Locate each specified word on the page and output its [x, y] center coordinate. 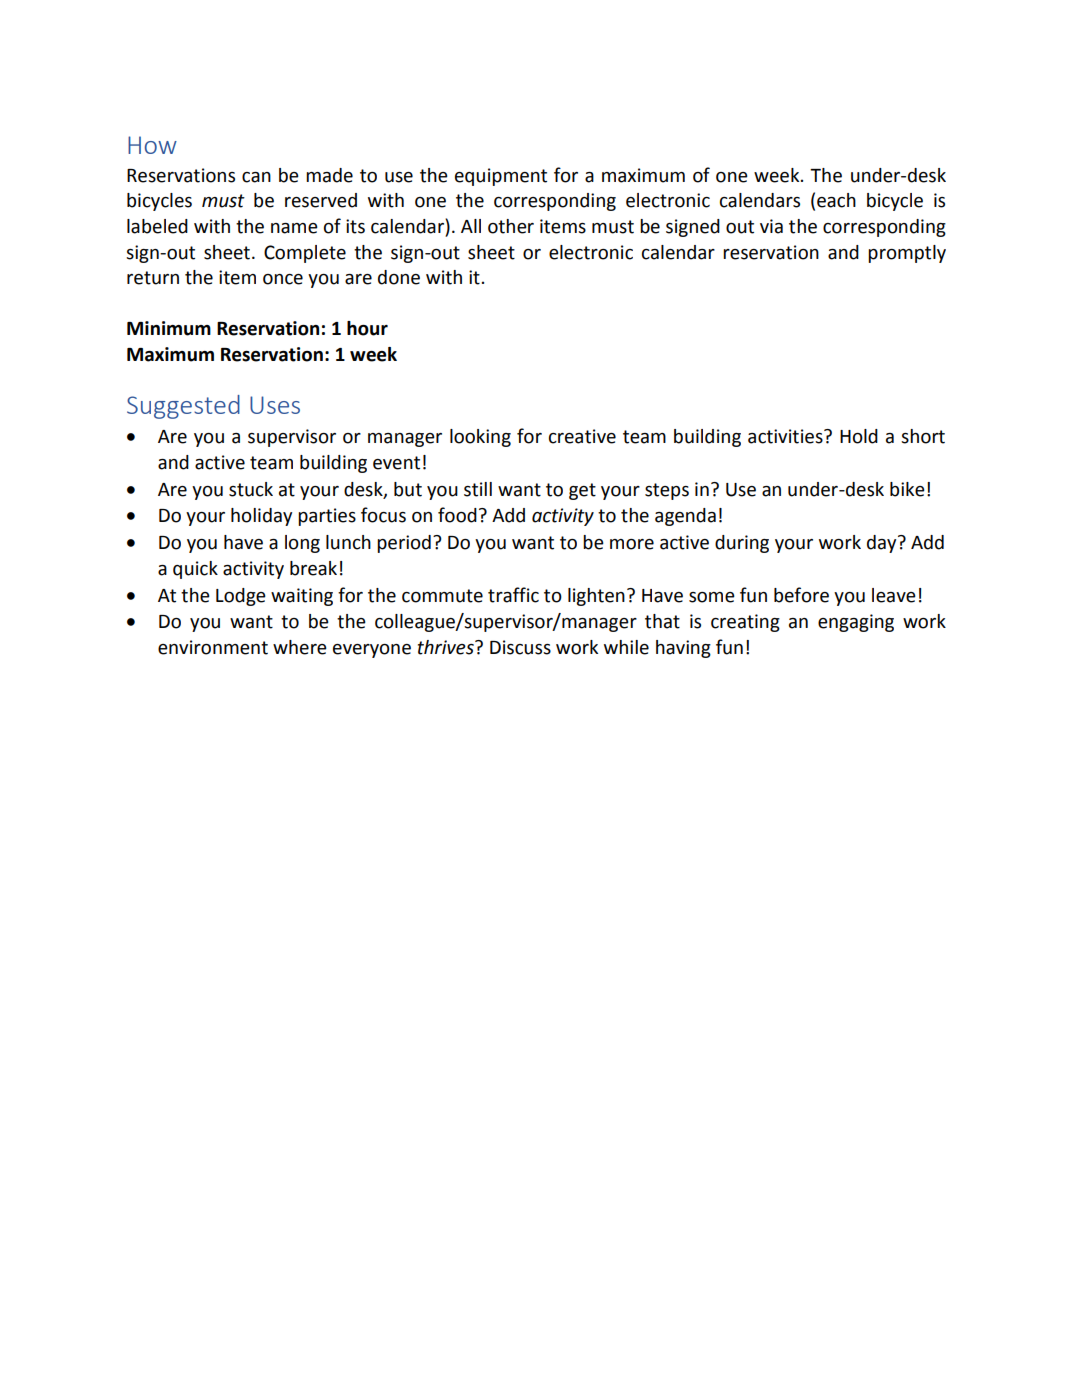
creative [582, 436]
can [256, 177]
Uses [275, 405]
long [302, 544]
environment [213, 647]
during [742, 544]
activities [786, 436]
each [836, 200]
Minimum [169, 328]
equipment [501, 177]
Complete [305, 254]
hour [367, 328]
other [511, 226]
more [632, 544]
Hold [859, 436]
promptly [907, 254]
